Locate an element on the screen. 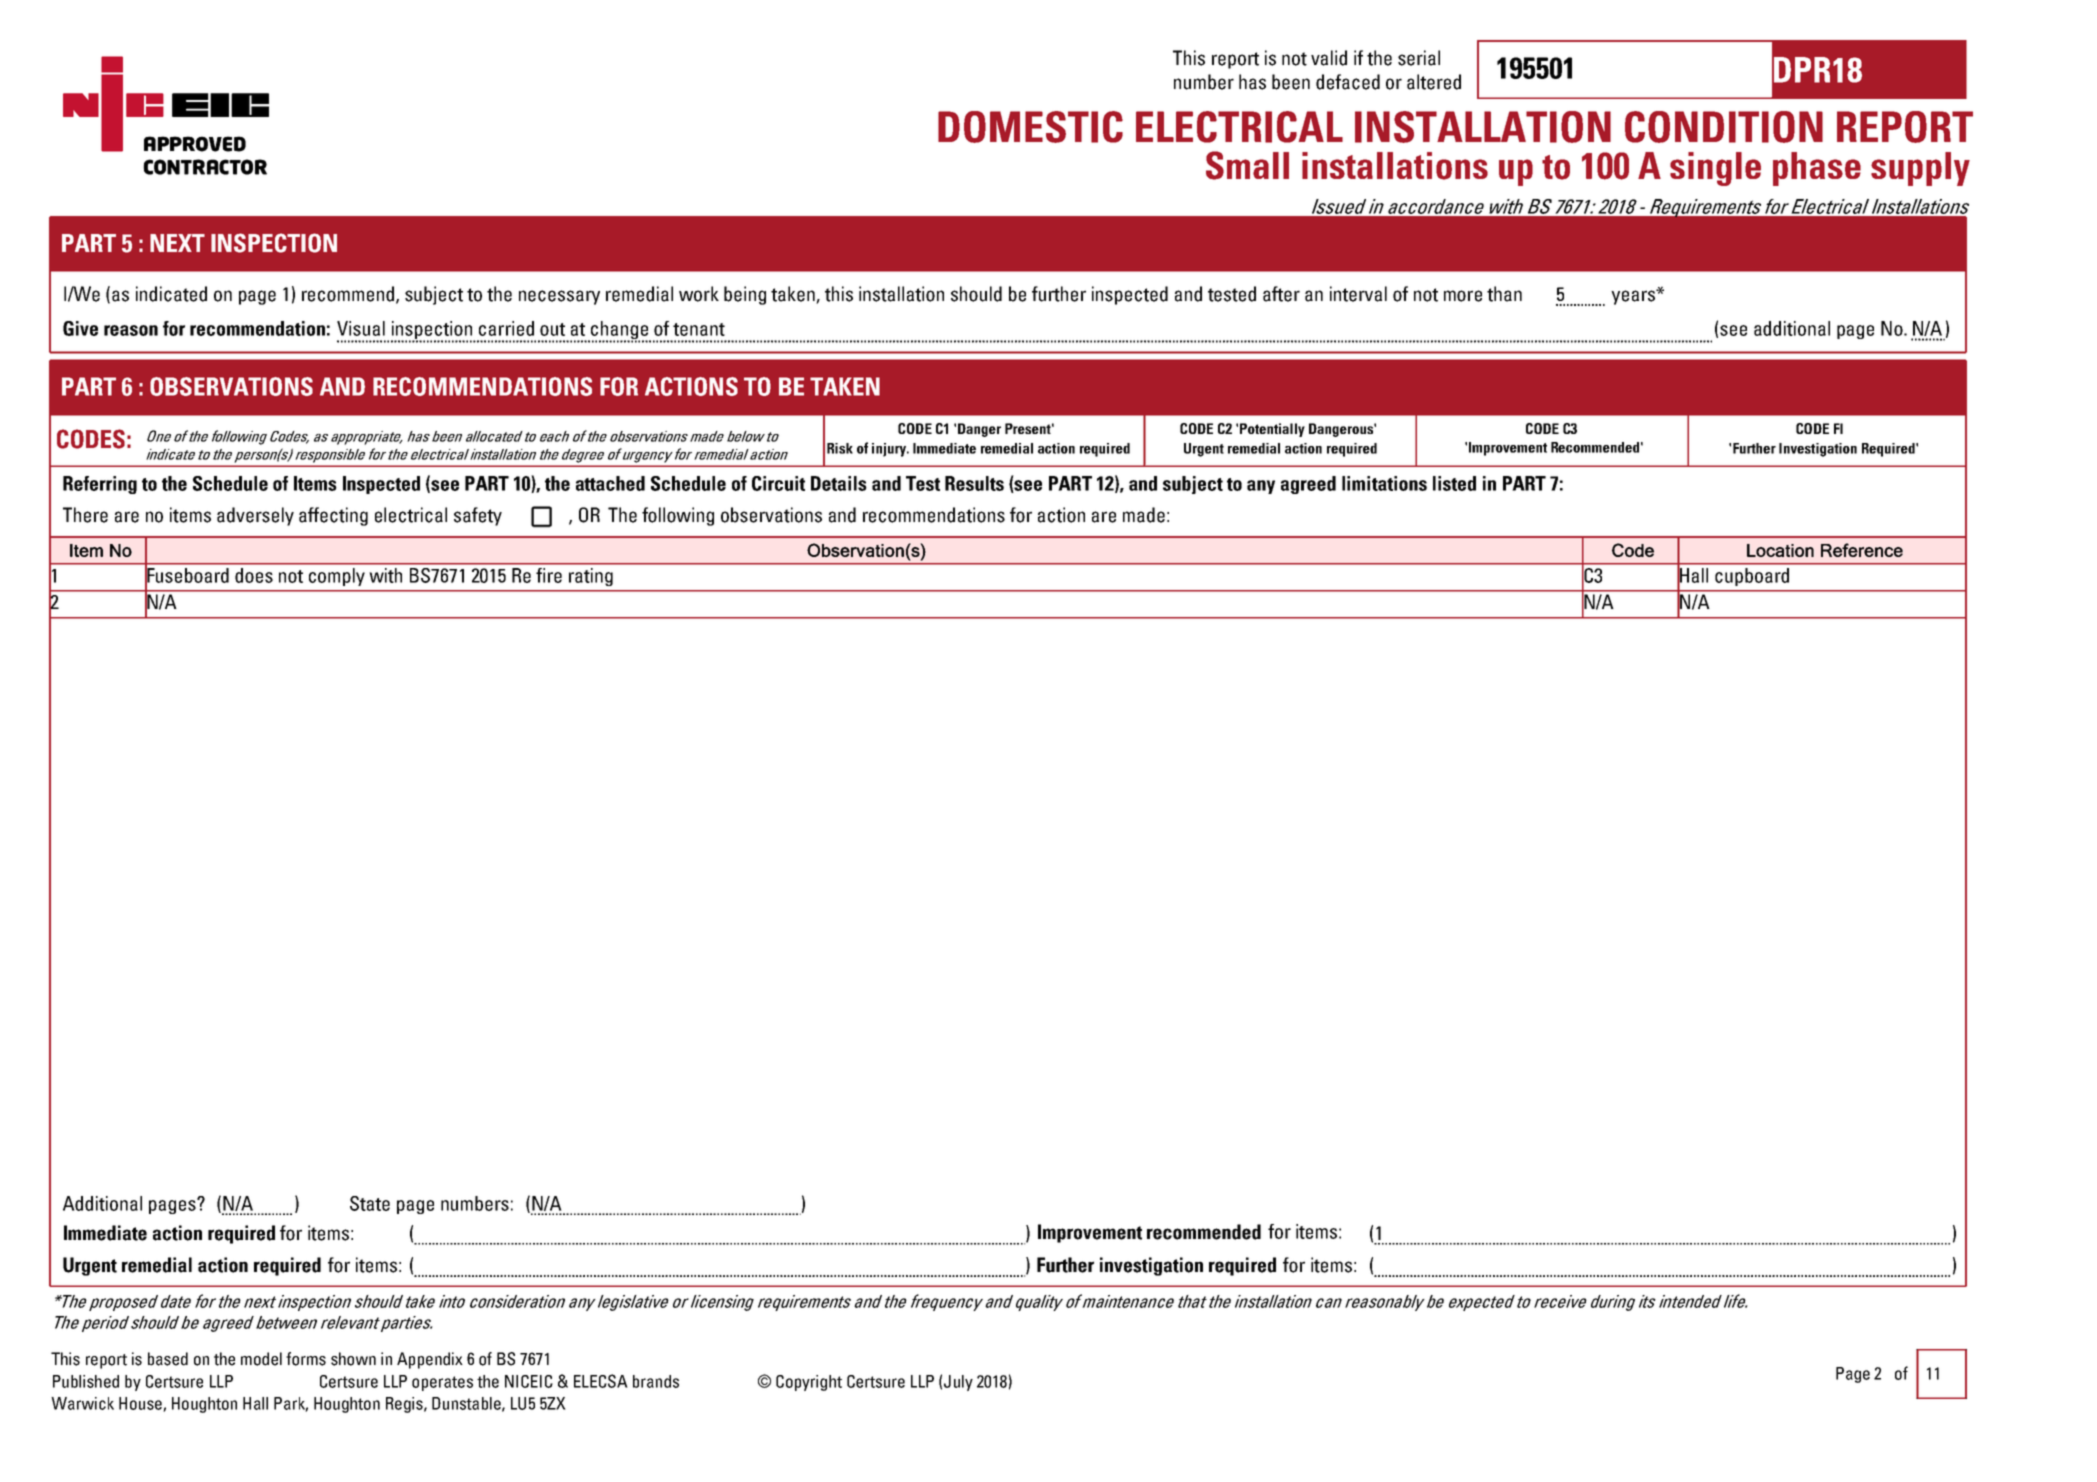  DOMESTIC is located at coordinates (1030, 127).
